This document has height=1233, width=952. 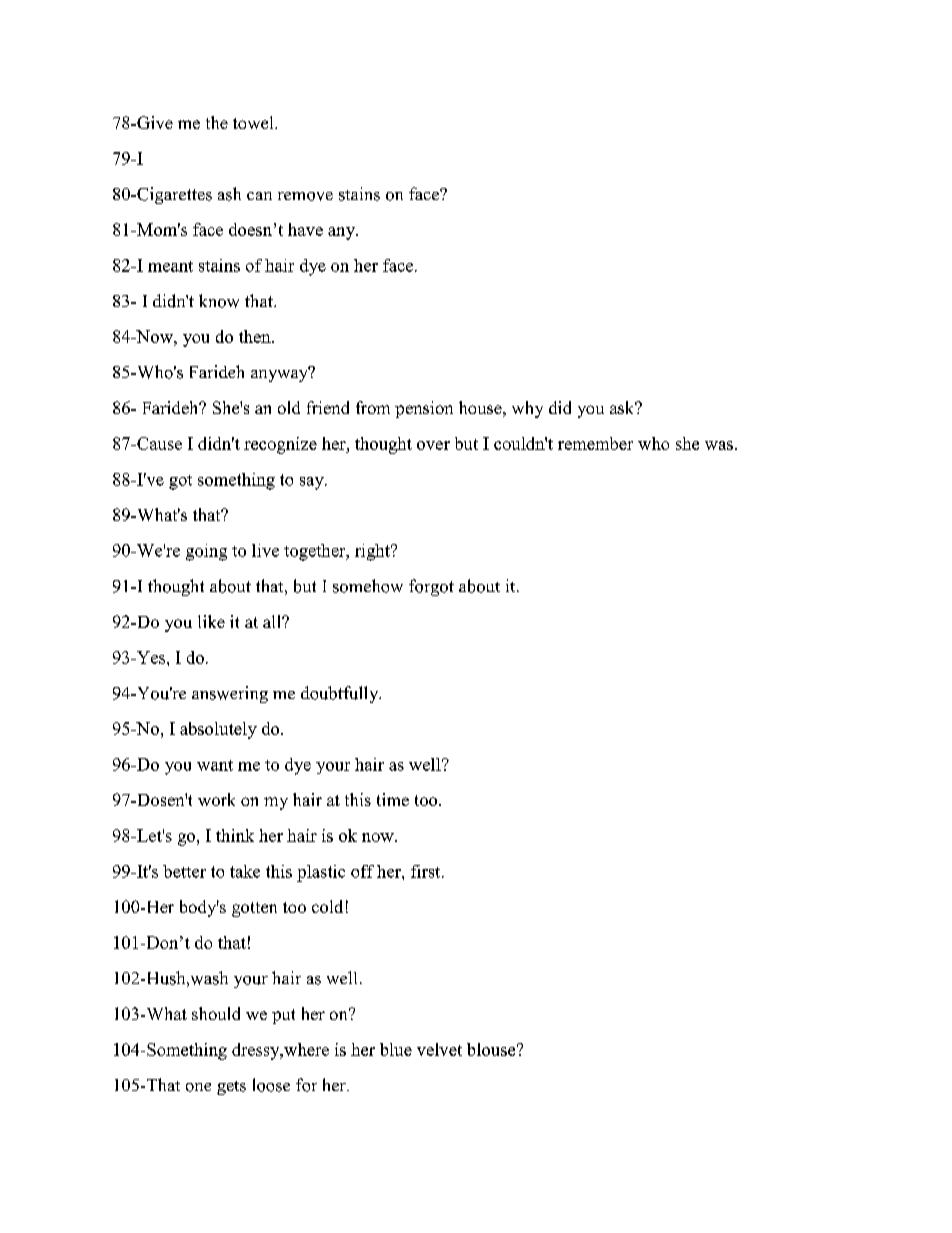 What do you see at coordinates (595, 443) in the document?
I see `remember` at bounding box center [595, 443].
